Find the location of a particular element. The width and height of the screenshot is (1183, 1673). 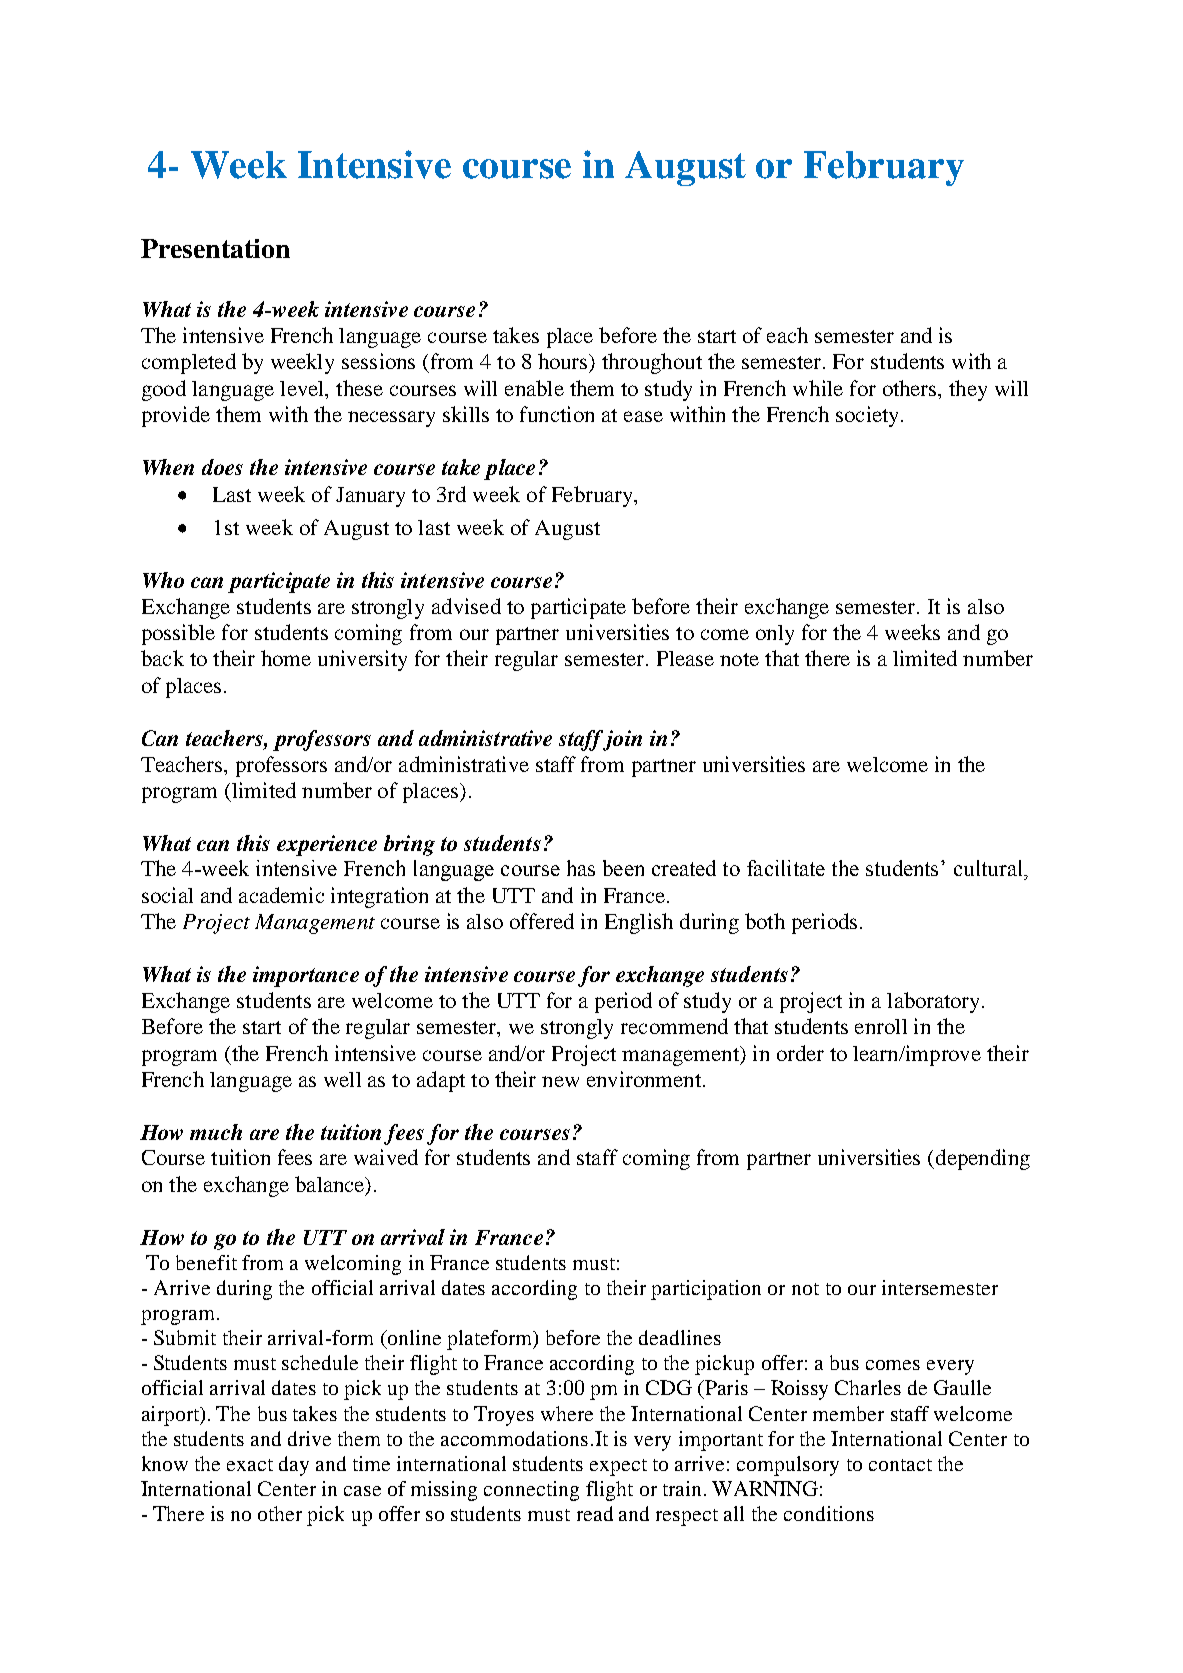

Presentation is located at coordinates (215, 248).
